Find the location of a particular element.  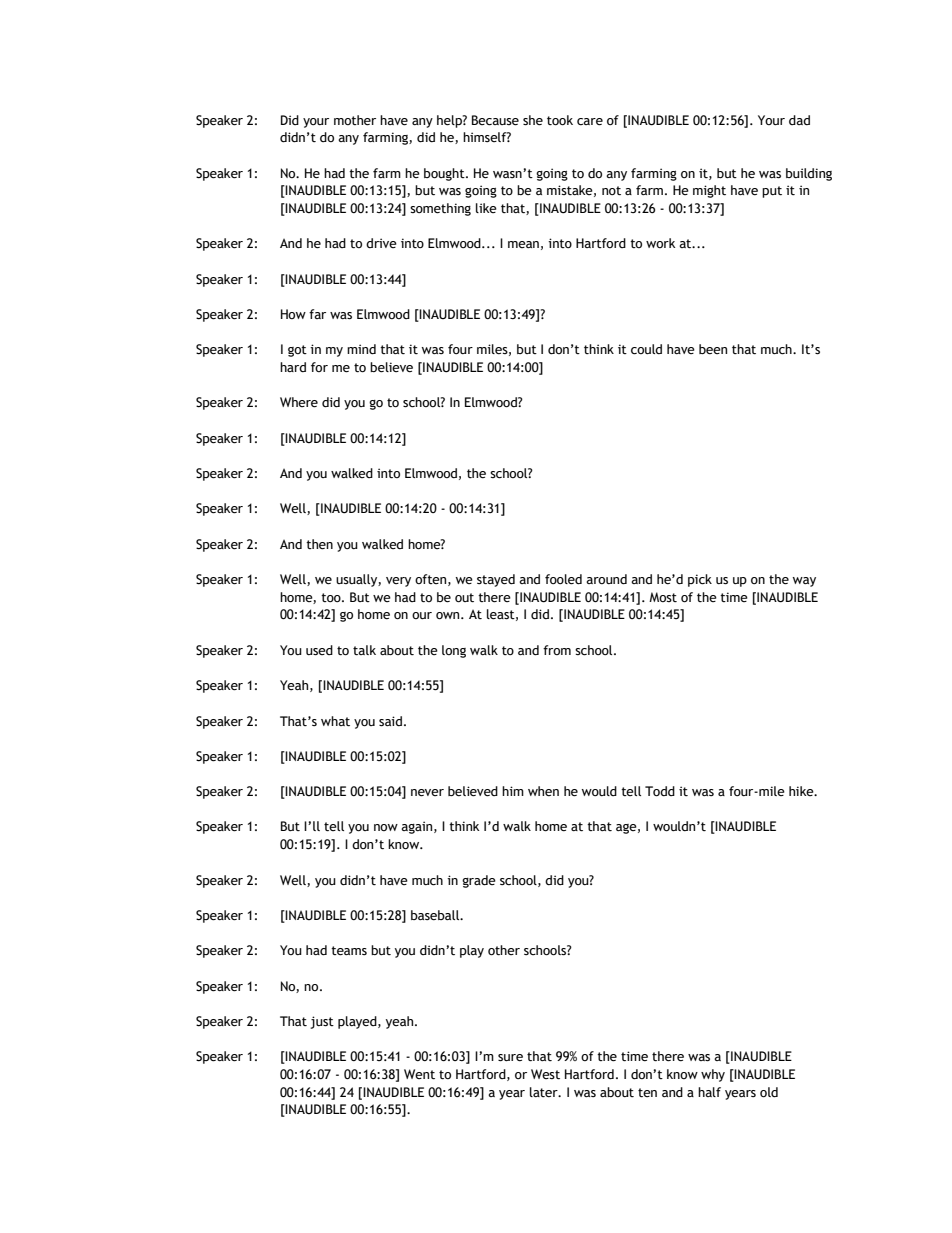

just is located at coordinates (322, 1022).
